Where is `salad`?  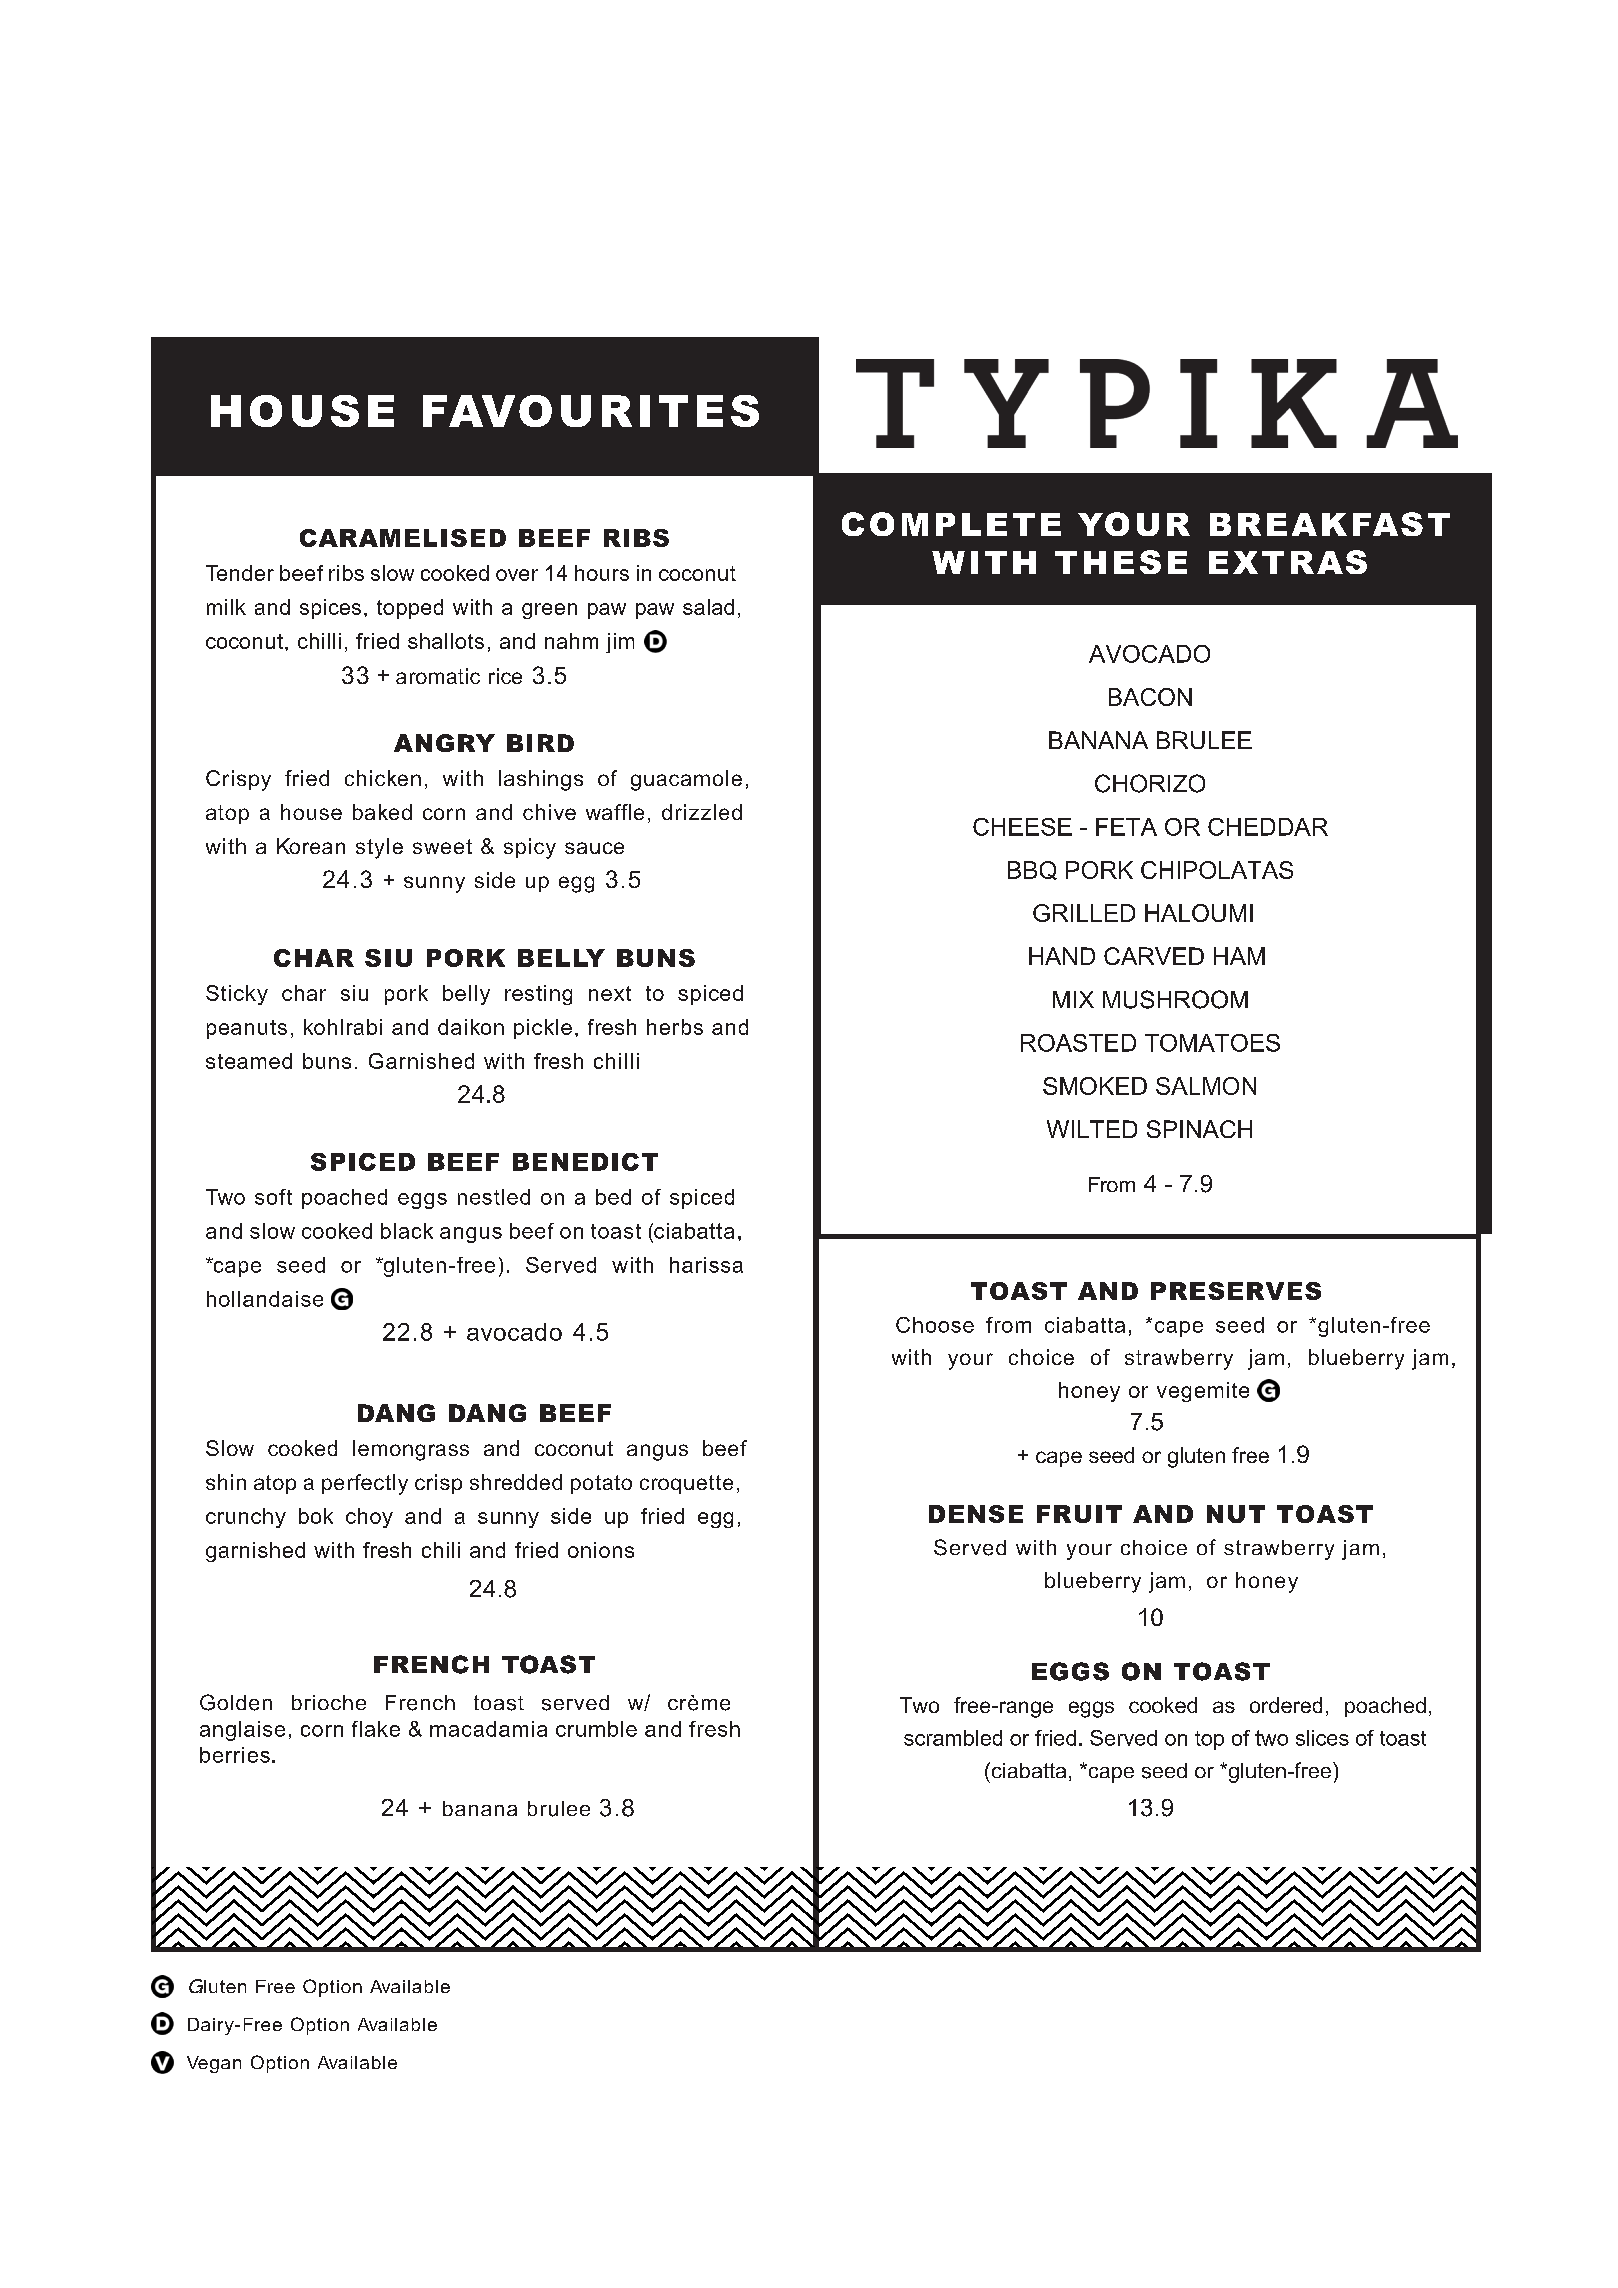 salad is located at coordinates (708, 607).
